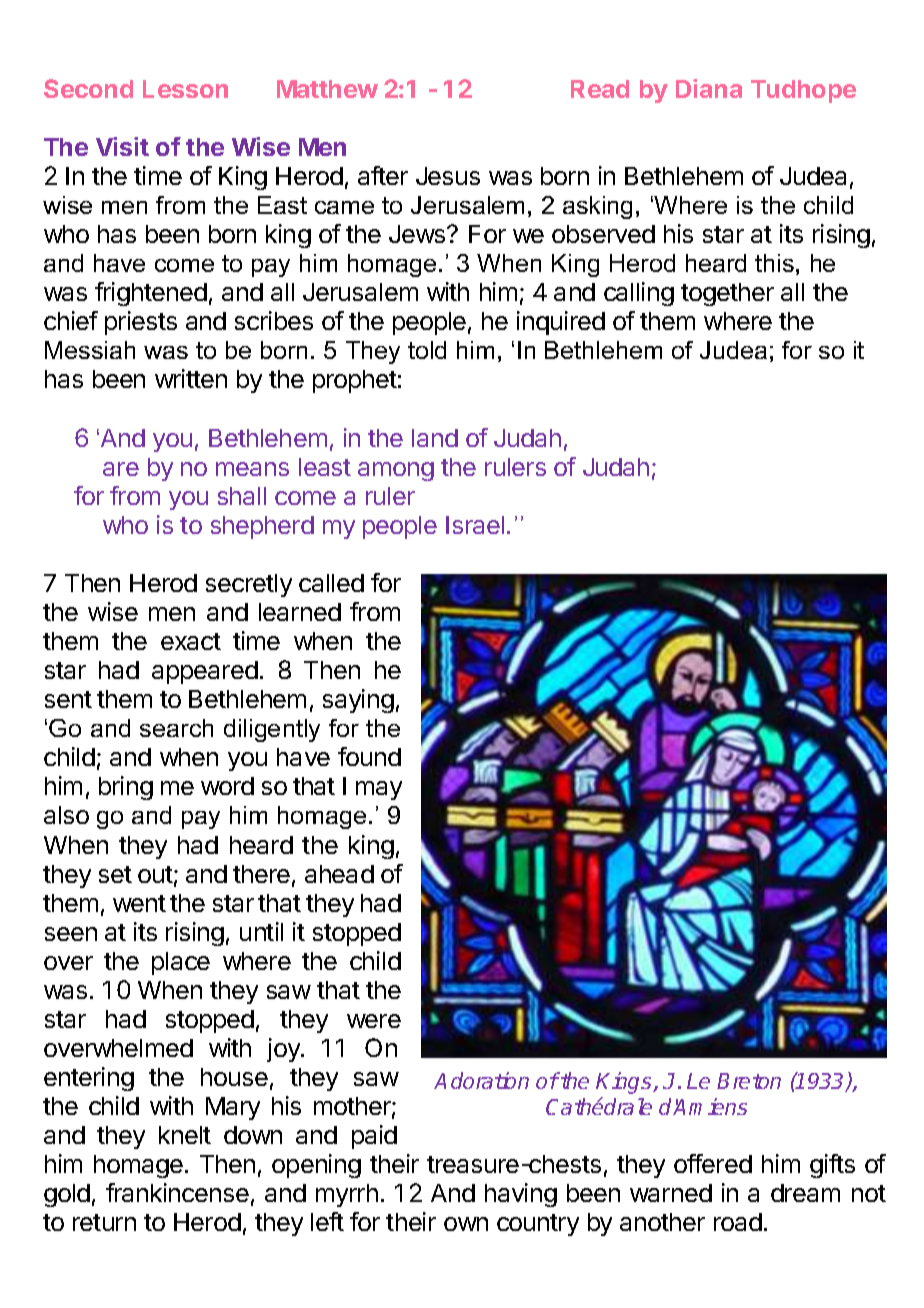 The image size is (924, 1308). I want to click on written, so click(191, 378).
